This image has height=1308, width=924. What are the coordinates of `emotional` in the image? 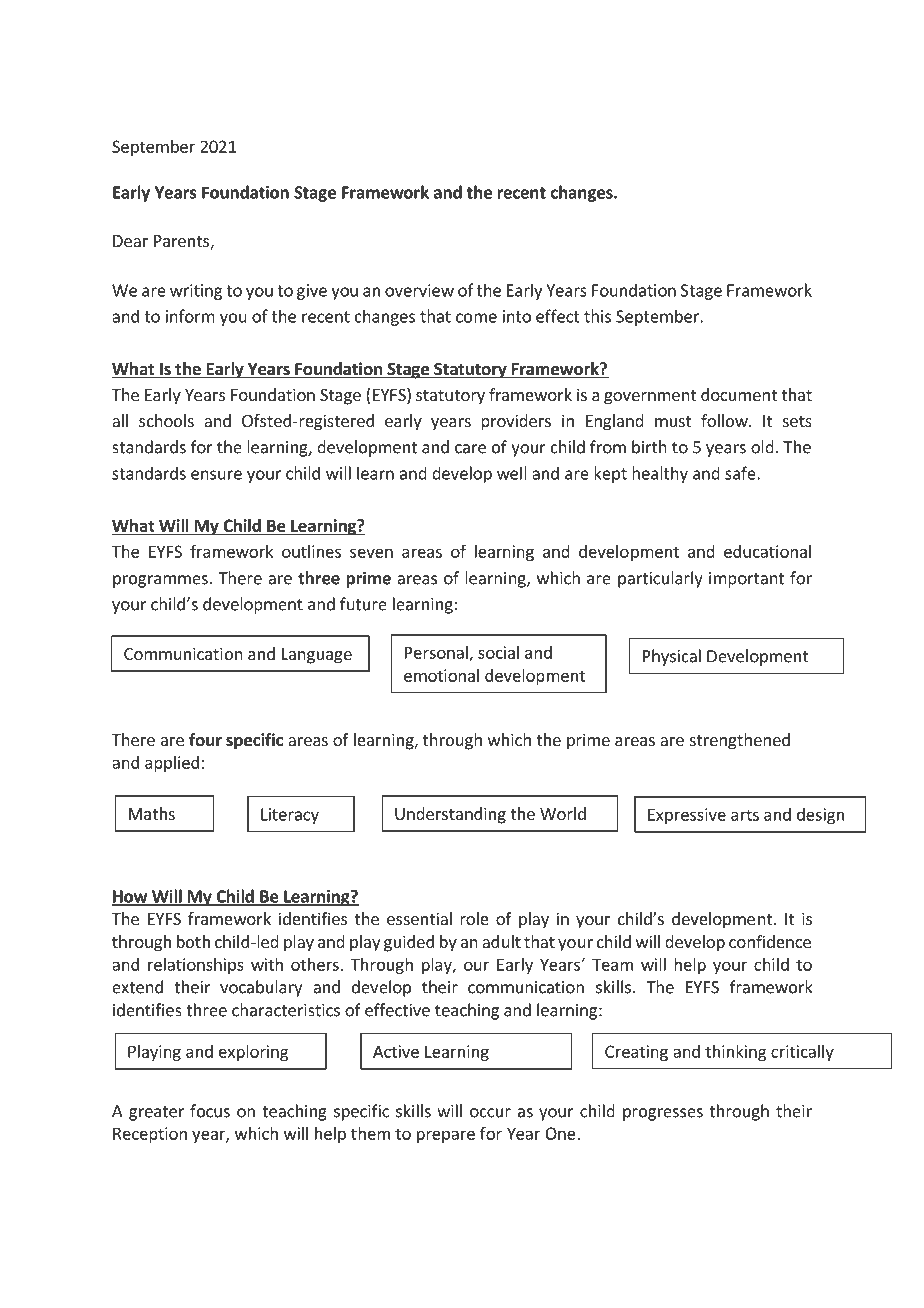 It's located at (441, 675).
